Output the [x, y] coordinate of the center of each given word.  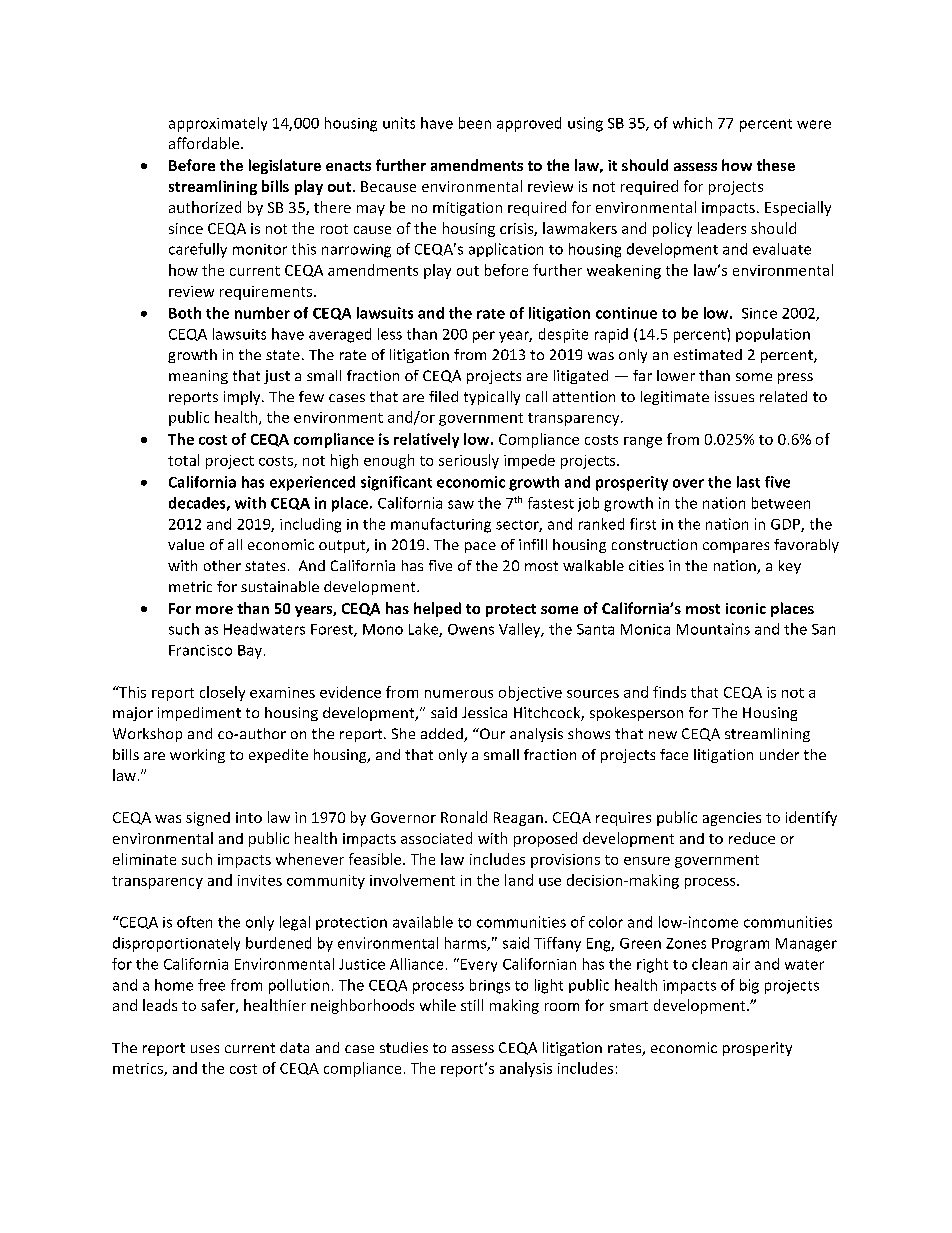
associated [436, 838]
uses [205, 1049]
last [748, 482]
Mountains [713, 629]
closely [222, 693]
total [183, 460]
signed [208, 819]
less [390, 334]
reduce [752, 838]
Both [185, 313]
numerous [459, 694]
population [773, 335]
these [776, 165]
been [475, 123]
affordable [205, 143]
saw [461, 504]
